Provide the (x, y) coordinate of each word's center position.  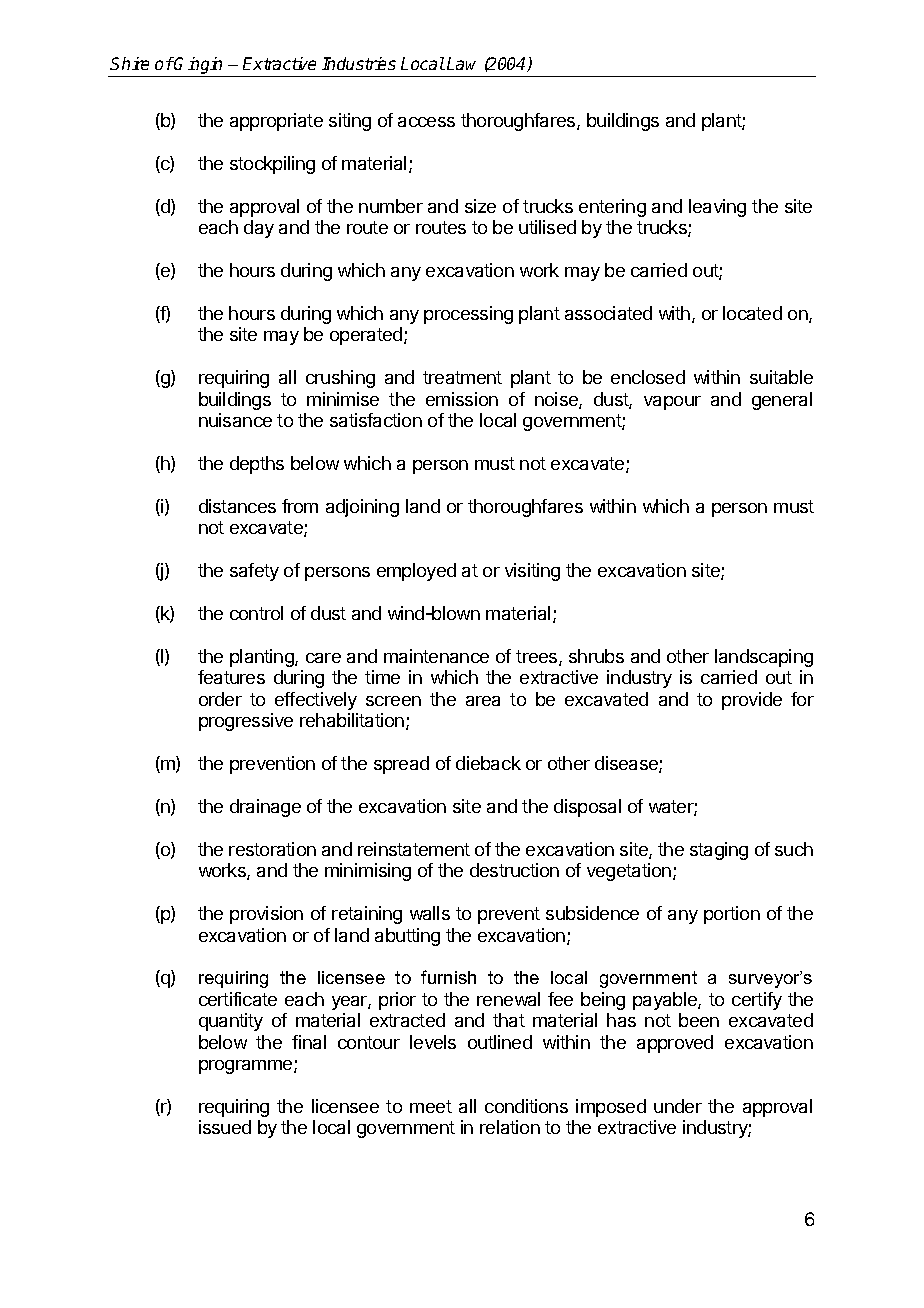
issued (225, 1127)
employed (416, 572)
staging (719, 851)
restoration (272, 849)
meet (431, 1106)
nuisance (235, 420)
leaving (717, 208)
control (256, 613)
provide (752, 701)
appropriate (276, 122)
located (752, 313)
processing (468, 315)
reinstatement (414, 849)
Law (461, 63)
